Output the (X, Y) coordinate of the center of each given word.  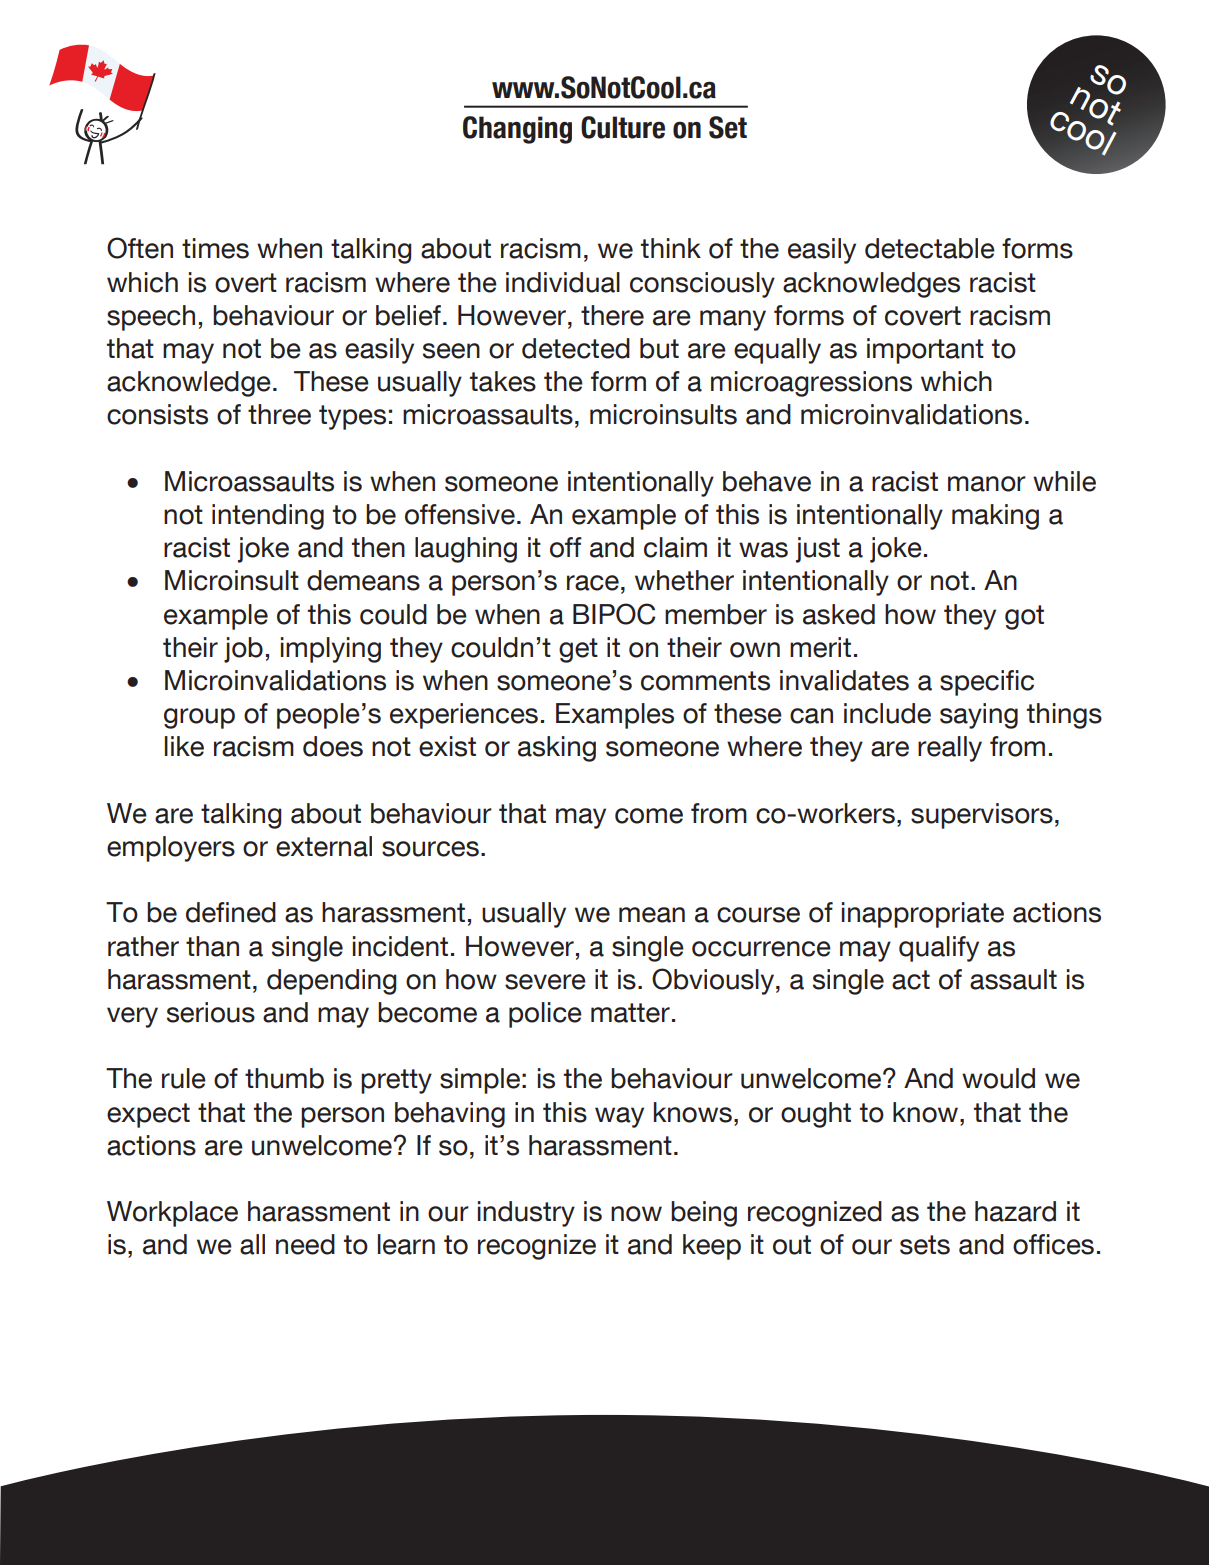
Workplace (172, 1214)
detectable (930, 248)
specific (987, 683)
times (215, 248)
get (578, 650)
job (243, 650)
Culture (623, 127)
